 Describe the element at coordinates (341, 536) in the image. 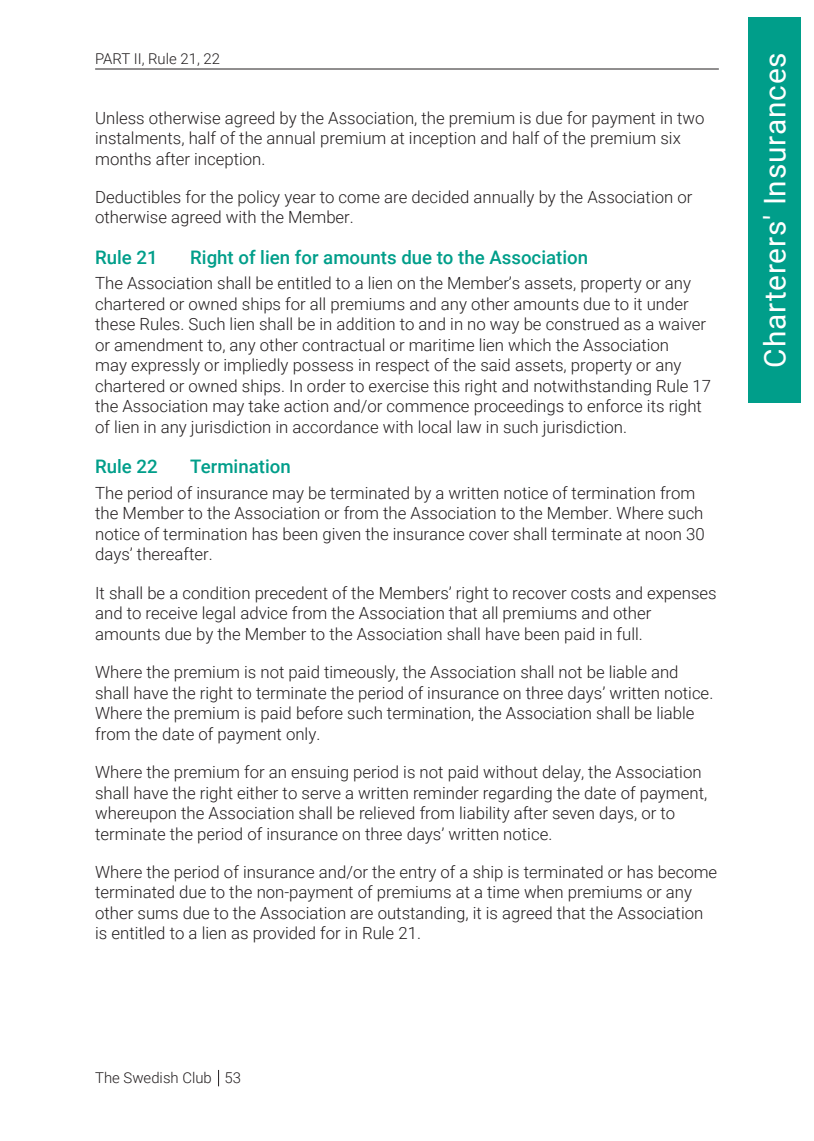

I see `given` at that location.
